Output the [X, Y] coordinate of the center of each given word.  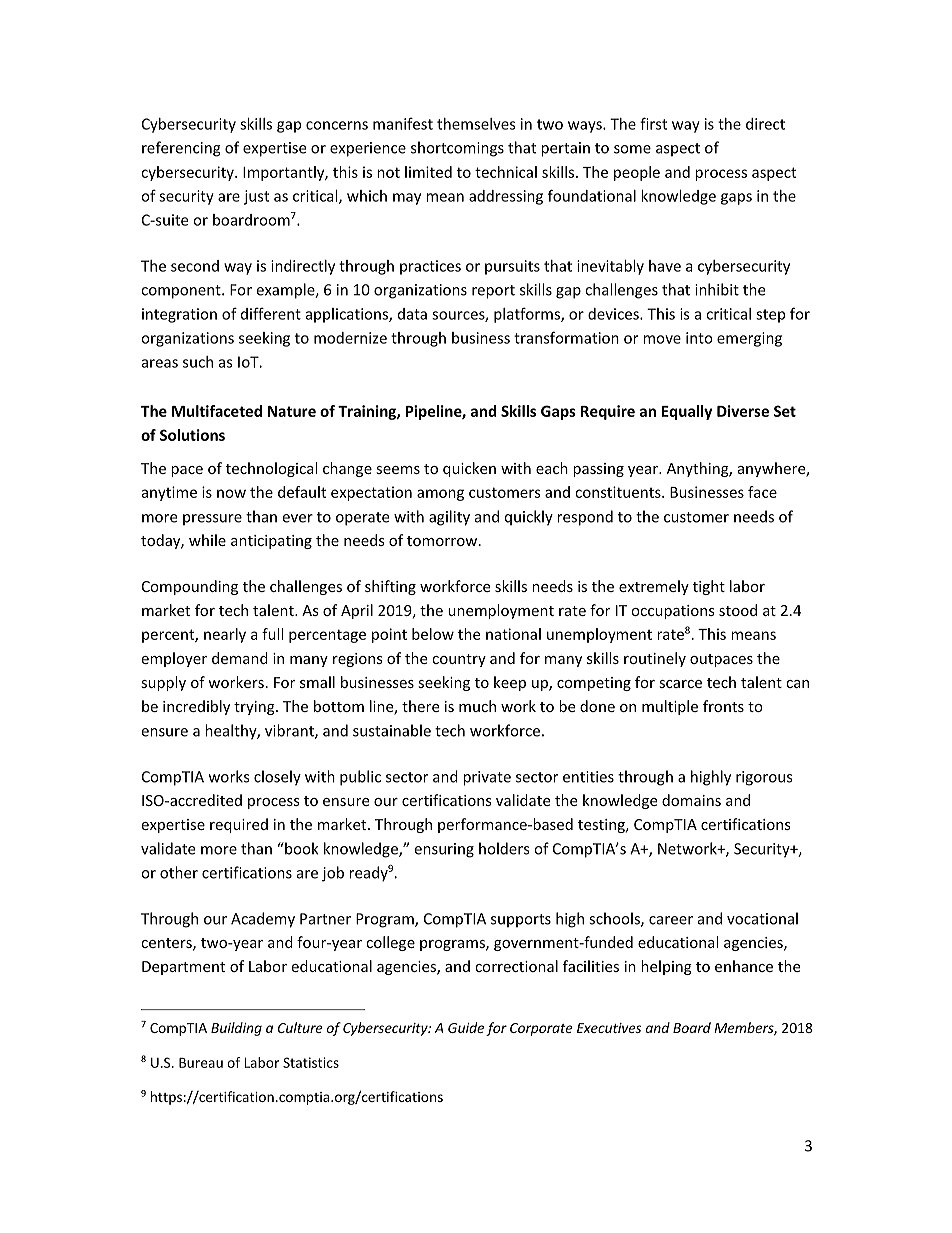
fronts [723, 706]
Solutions [192, 435]
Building [236, 1029]
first [653, 123]
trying [255, 708]
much [477, 706]
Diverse [743, 411]
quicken [469, 469]
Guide [466, 1027]
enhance [744, 966]
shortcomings [457, 149]
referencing [181, 149]
